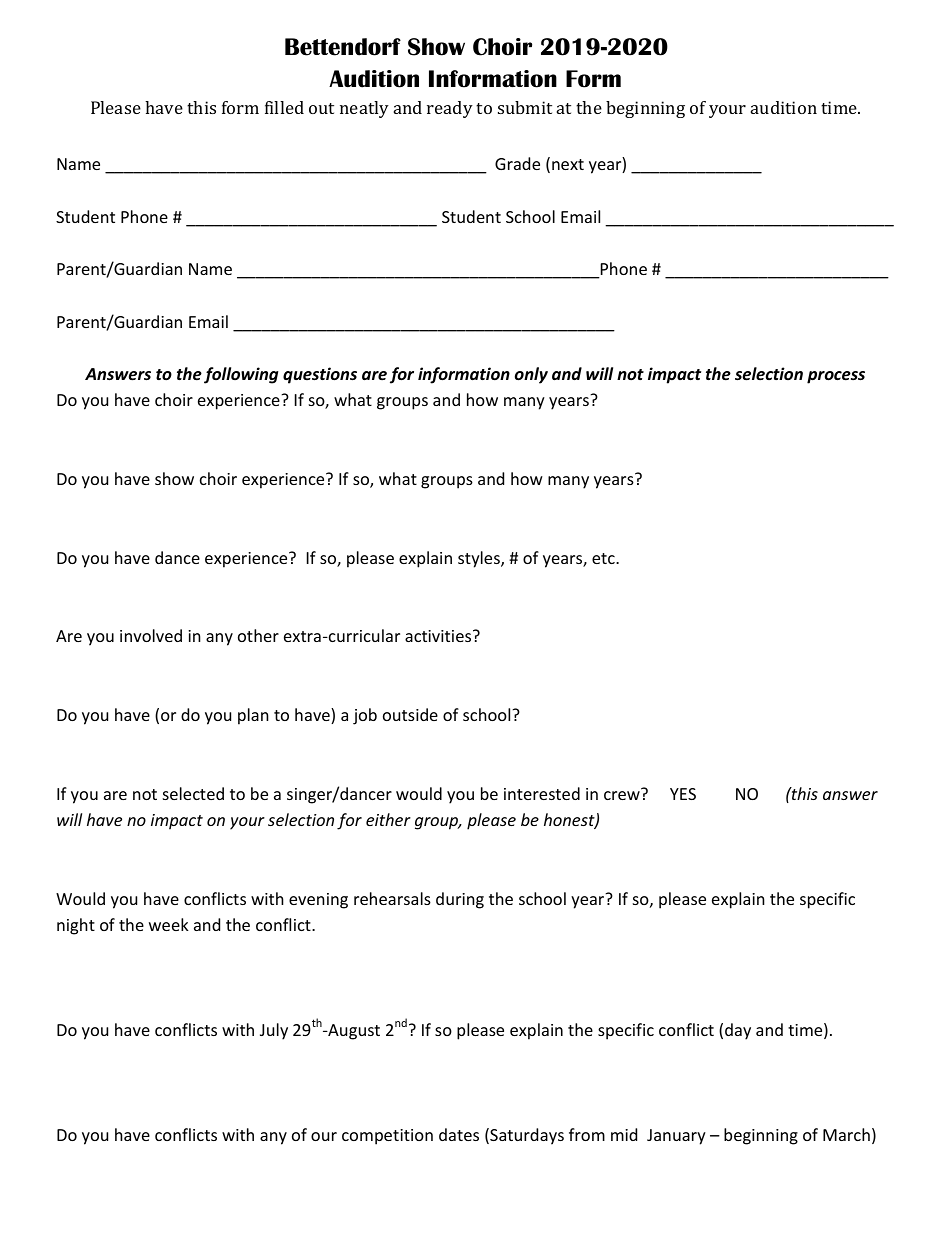  I want to click on plan, so click(253, 716).
